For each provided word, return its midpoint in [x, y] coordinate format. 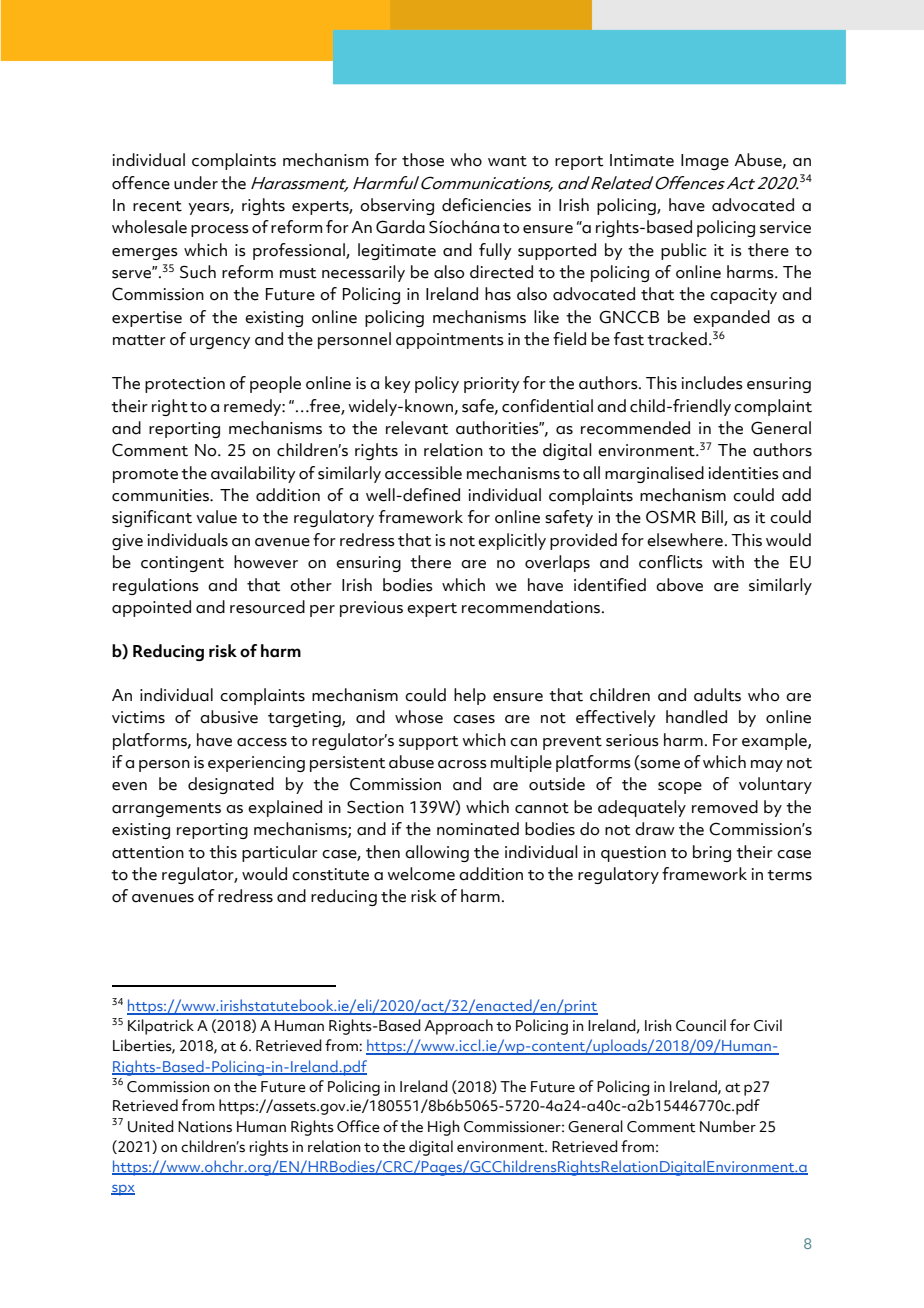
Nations [205, 1127]
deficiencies [486, 205]
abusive [229, 717]
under [196, 183]
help [470, 696]
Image [705, 162]
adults [717, 695]
